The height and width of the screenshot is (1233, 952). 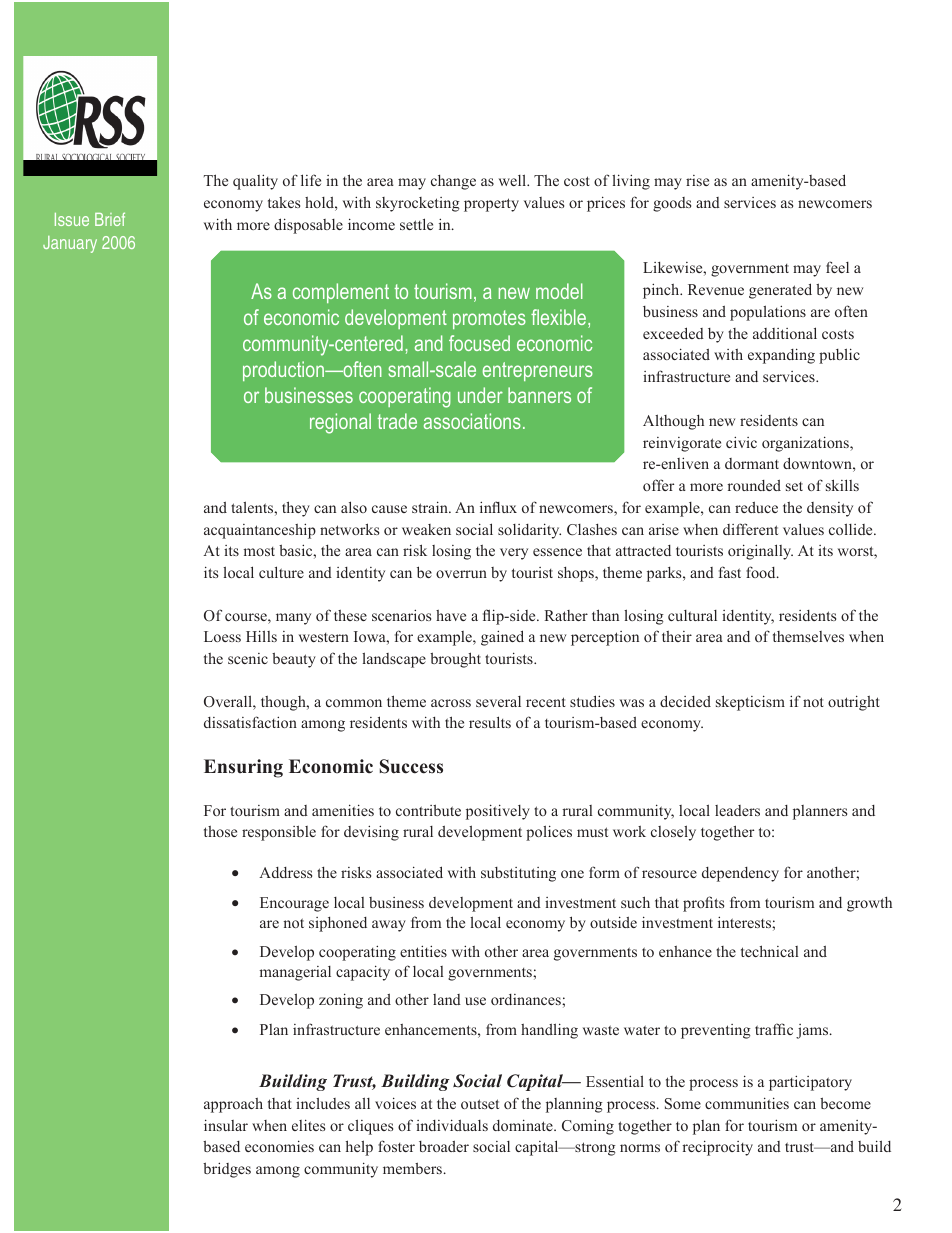 I want to click on broader, so click(x=444, y=1146).
